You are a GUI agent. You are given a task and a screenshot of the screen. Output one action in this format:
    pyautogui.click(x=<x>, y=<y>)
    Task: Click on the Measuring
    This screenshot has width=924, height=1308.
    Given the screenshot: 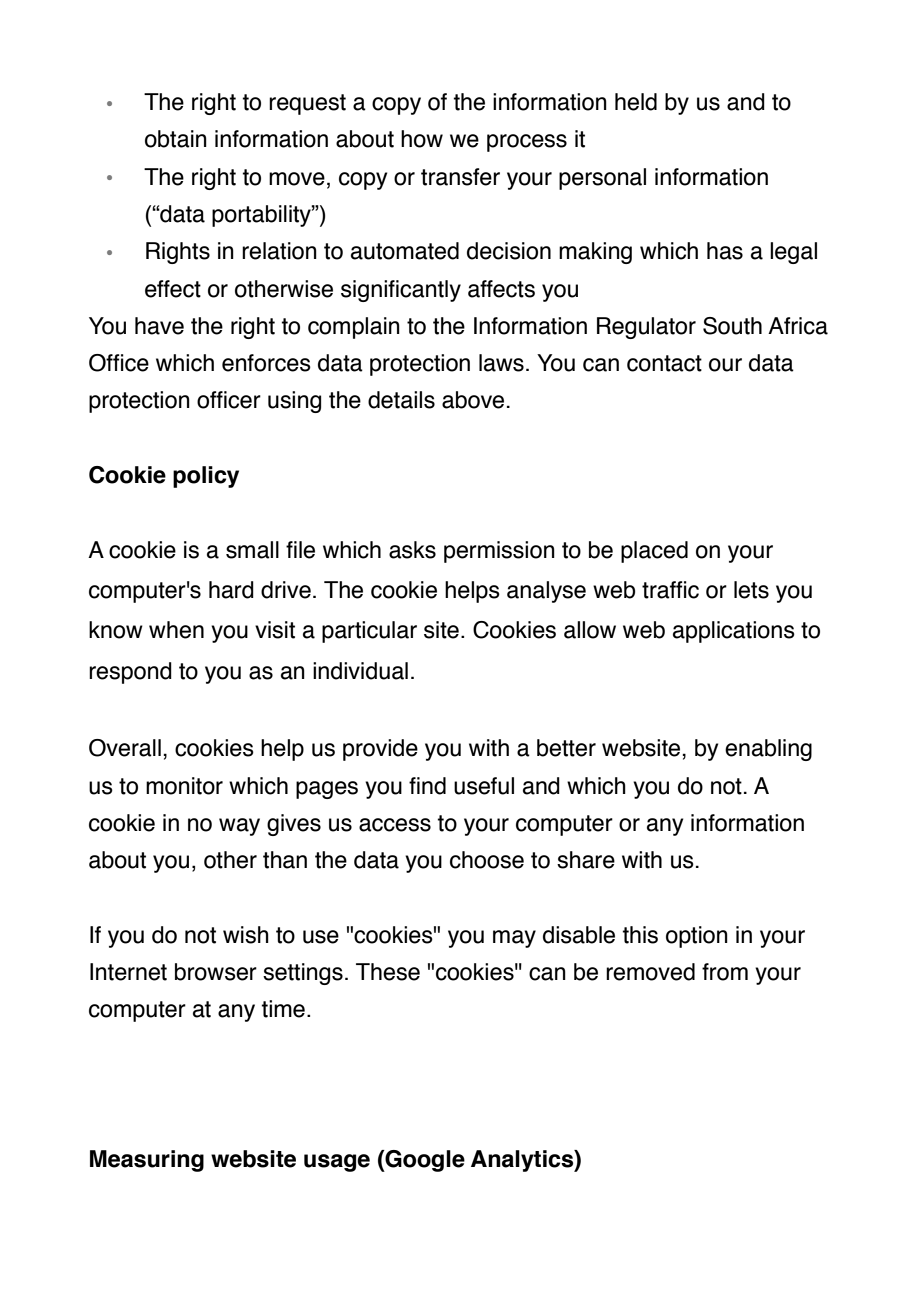 What is the action you would take?
    pyautogui.click(x=147, y=1161)
